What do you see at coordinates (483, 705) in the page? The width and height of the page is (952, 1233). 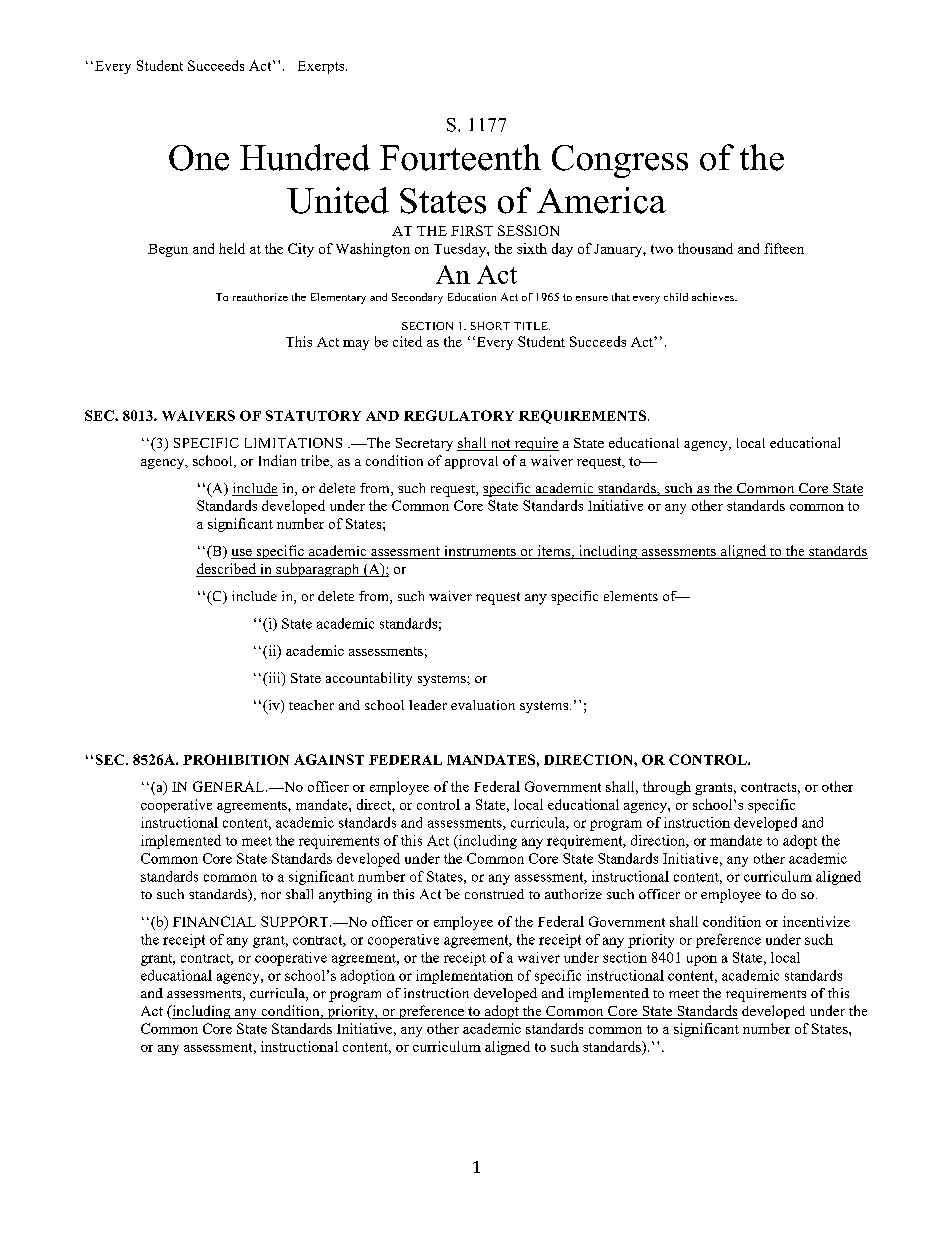 I see `evaluation` at bounding box center [483, 705].
